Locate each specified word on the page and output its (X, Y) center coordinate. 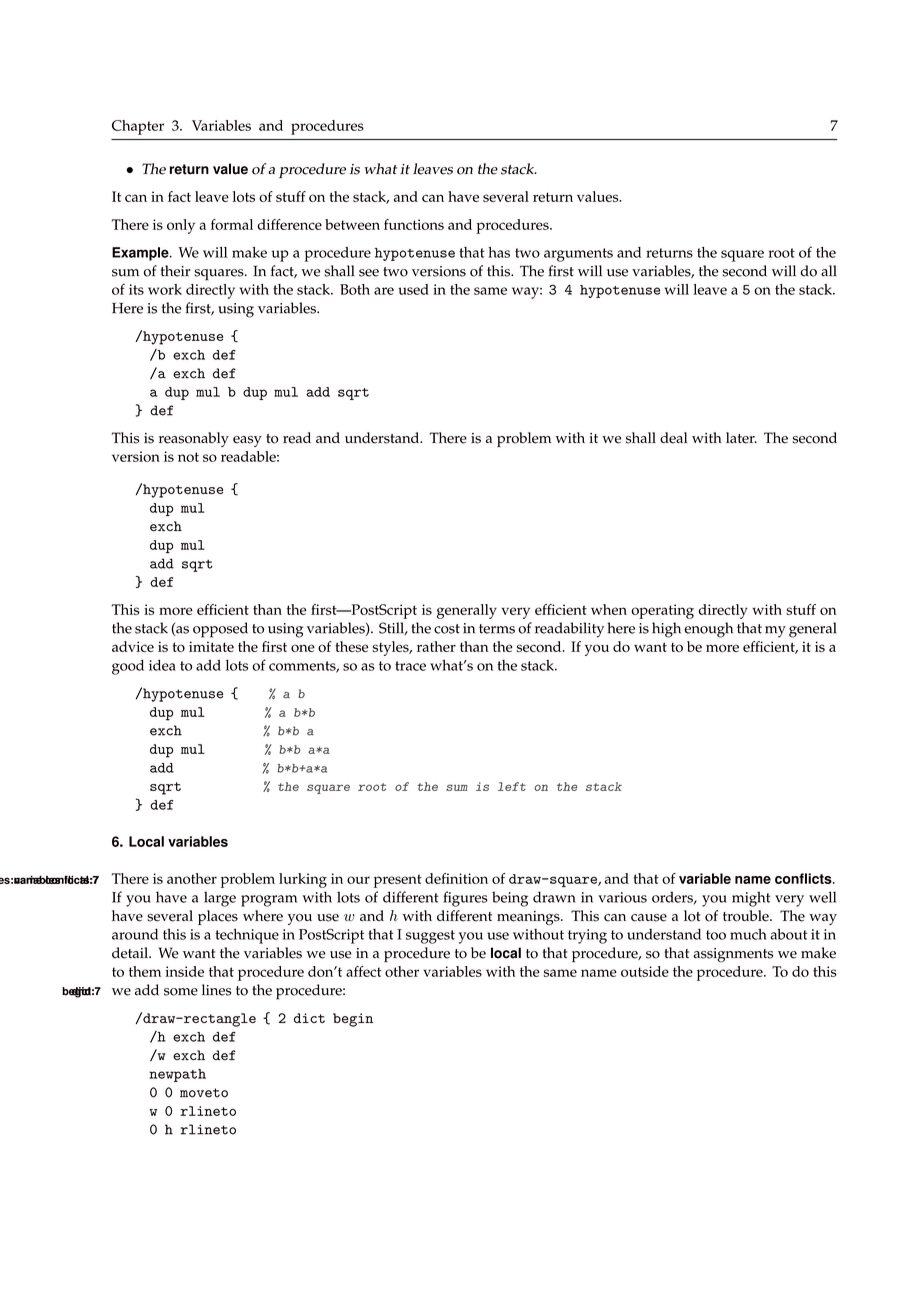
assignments (733, 955)
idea (162, 665)
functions (414, 224)
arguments (578, 255)
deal (674, 438)
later (741, 438)
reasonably (194, 439)
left (512, 786)
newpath (177, 1075)
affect (363, 971)
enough (708, 630)
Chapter (138, 127)
